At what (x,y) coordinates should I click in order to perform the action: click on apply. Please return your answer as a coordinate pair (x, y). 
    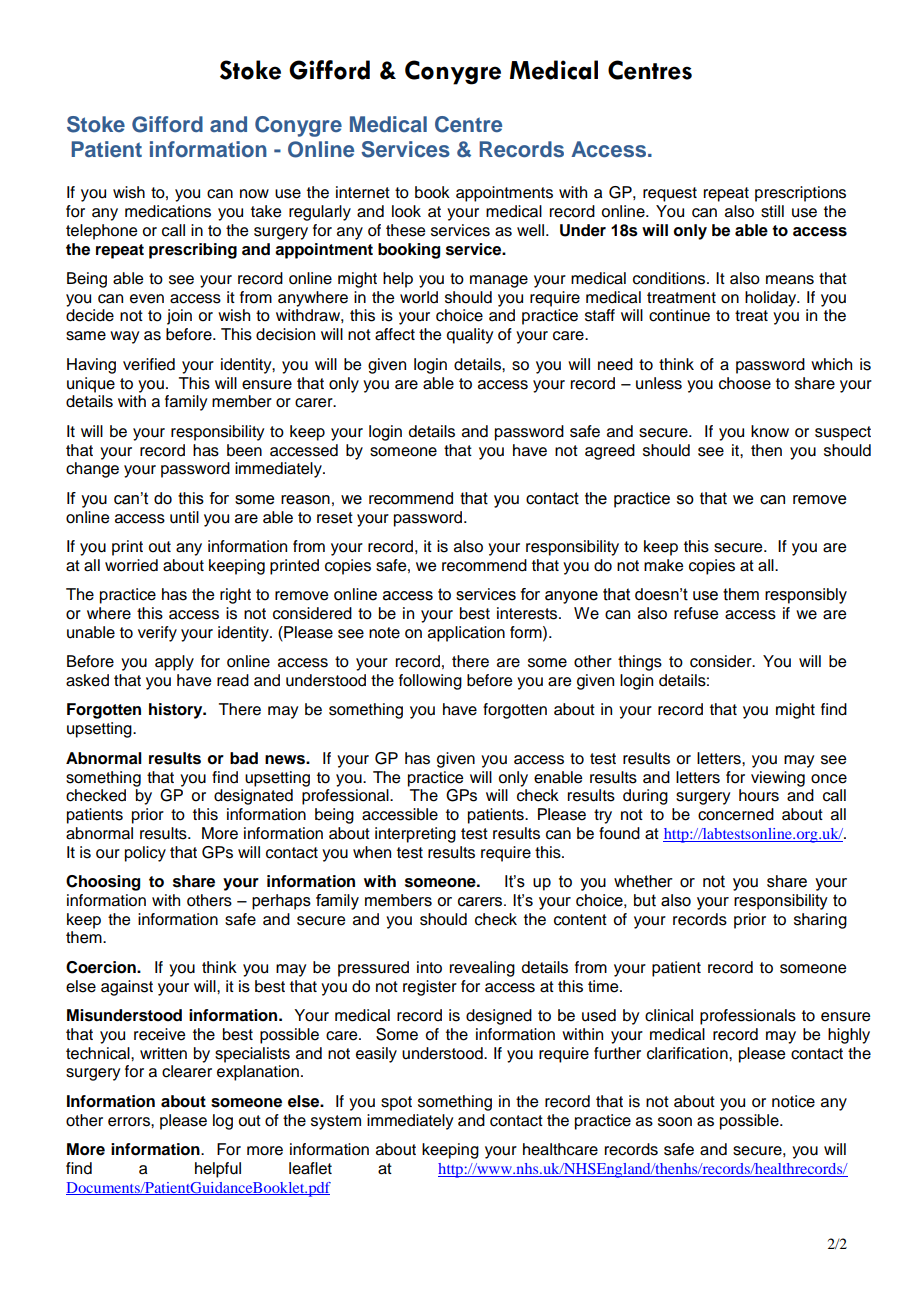
    Looking at the image, I should click on (174, 663).
